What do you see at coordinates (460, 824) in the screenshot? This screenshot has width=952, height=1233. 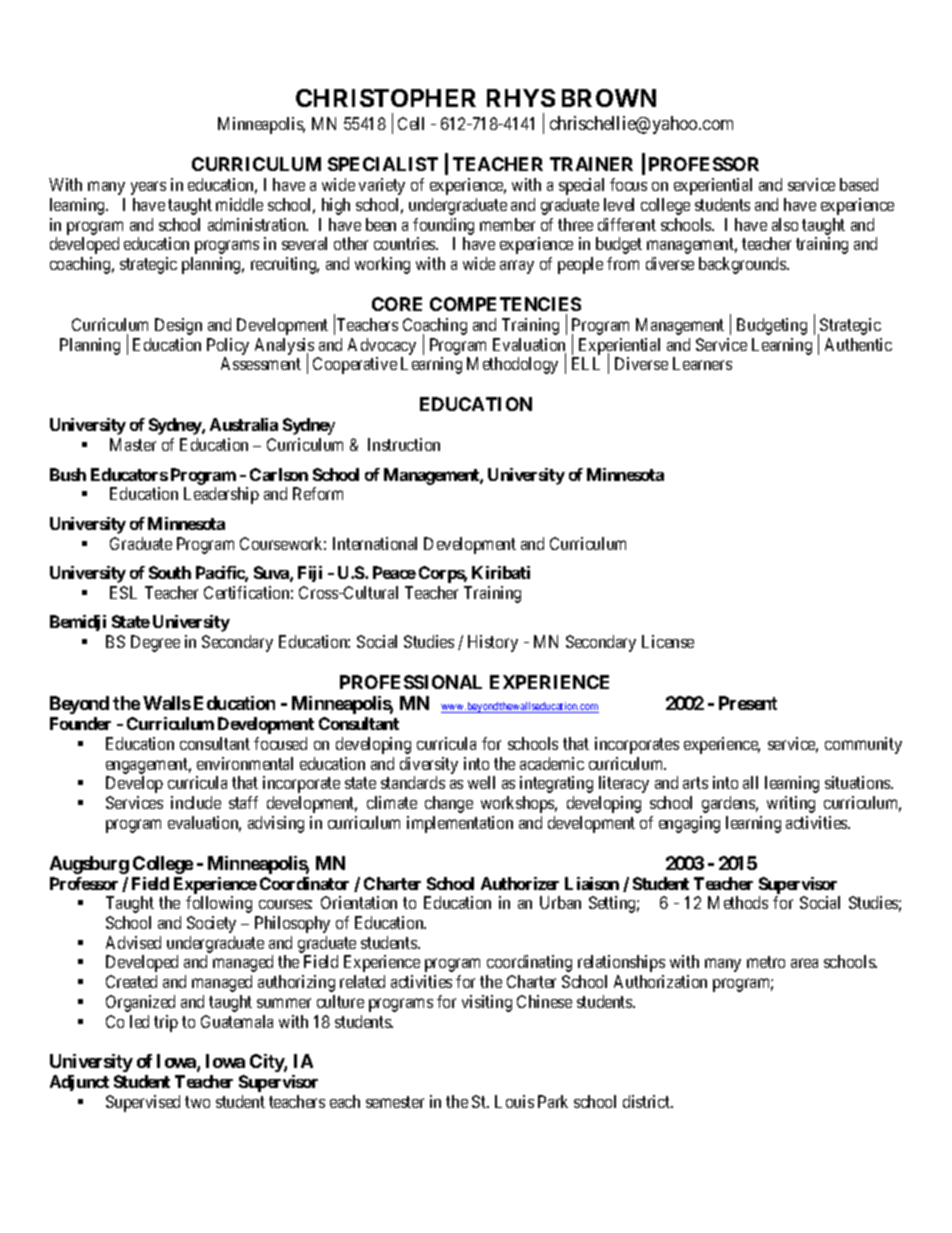 I see `implementation` at bounding box center [460, 824].
